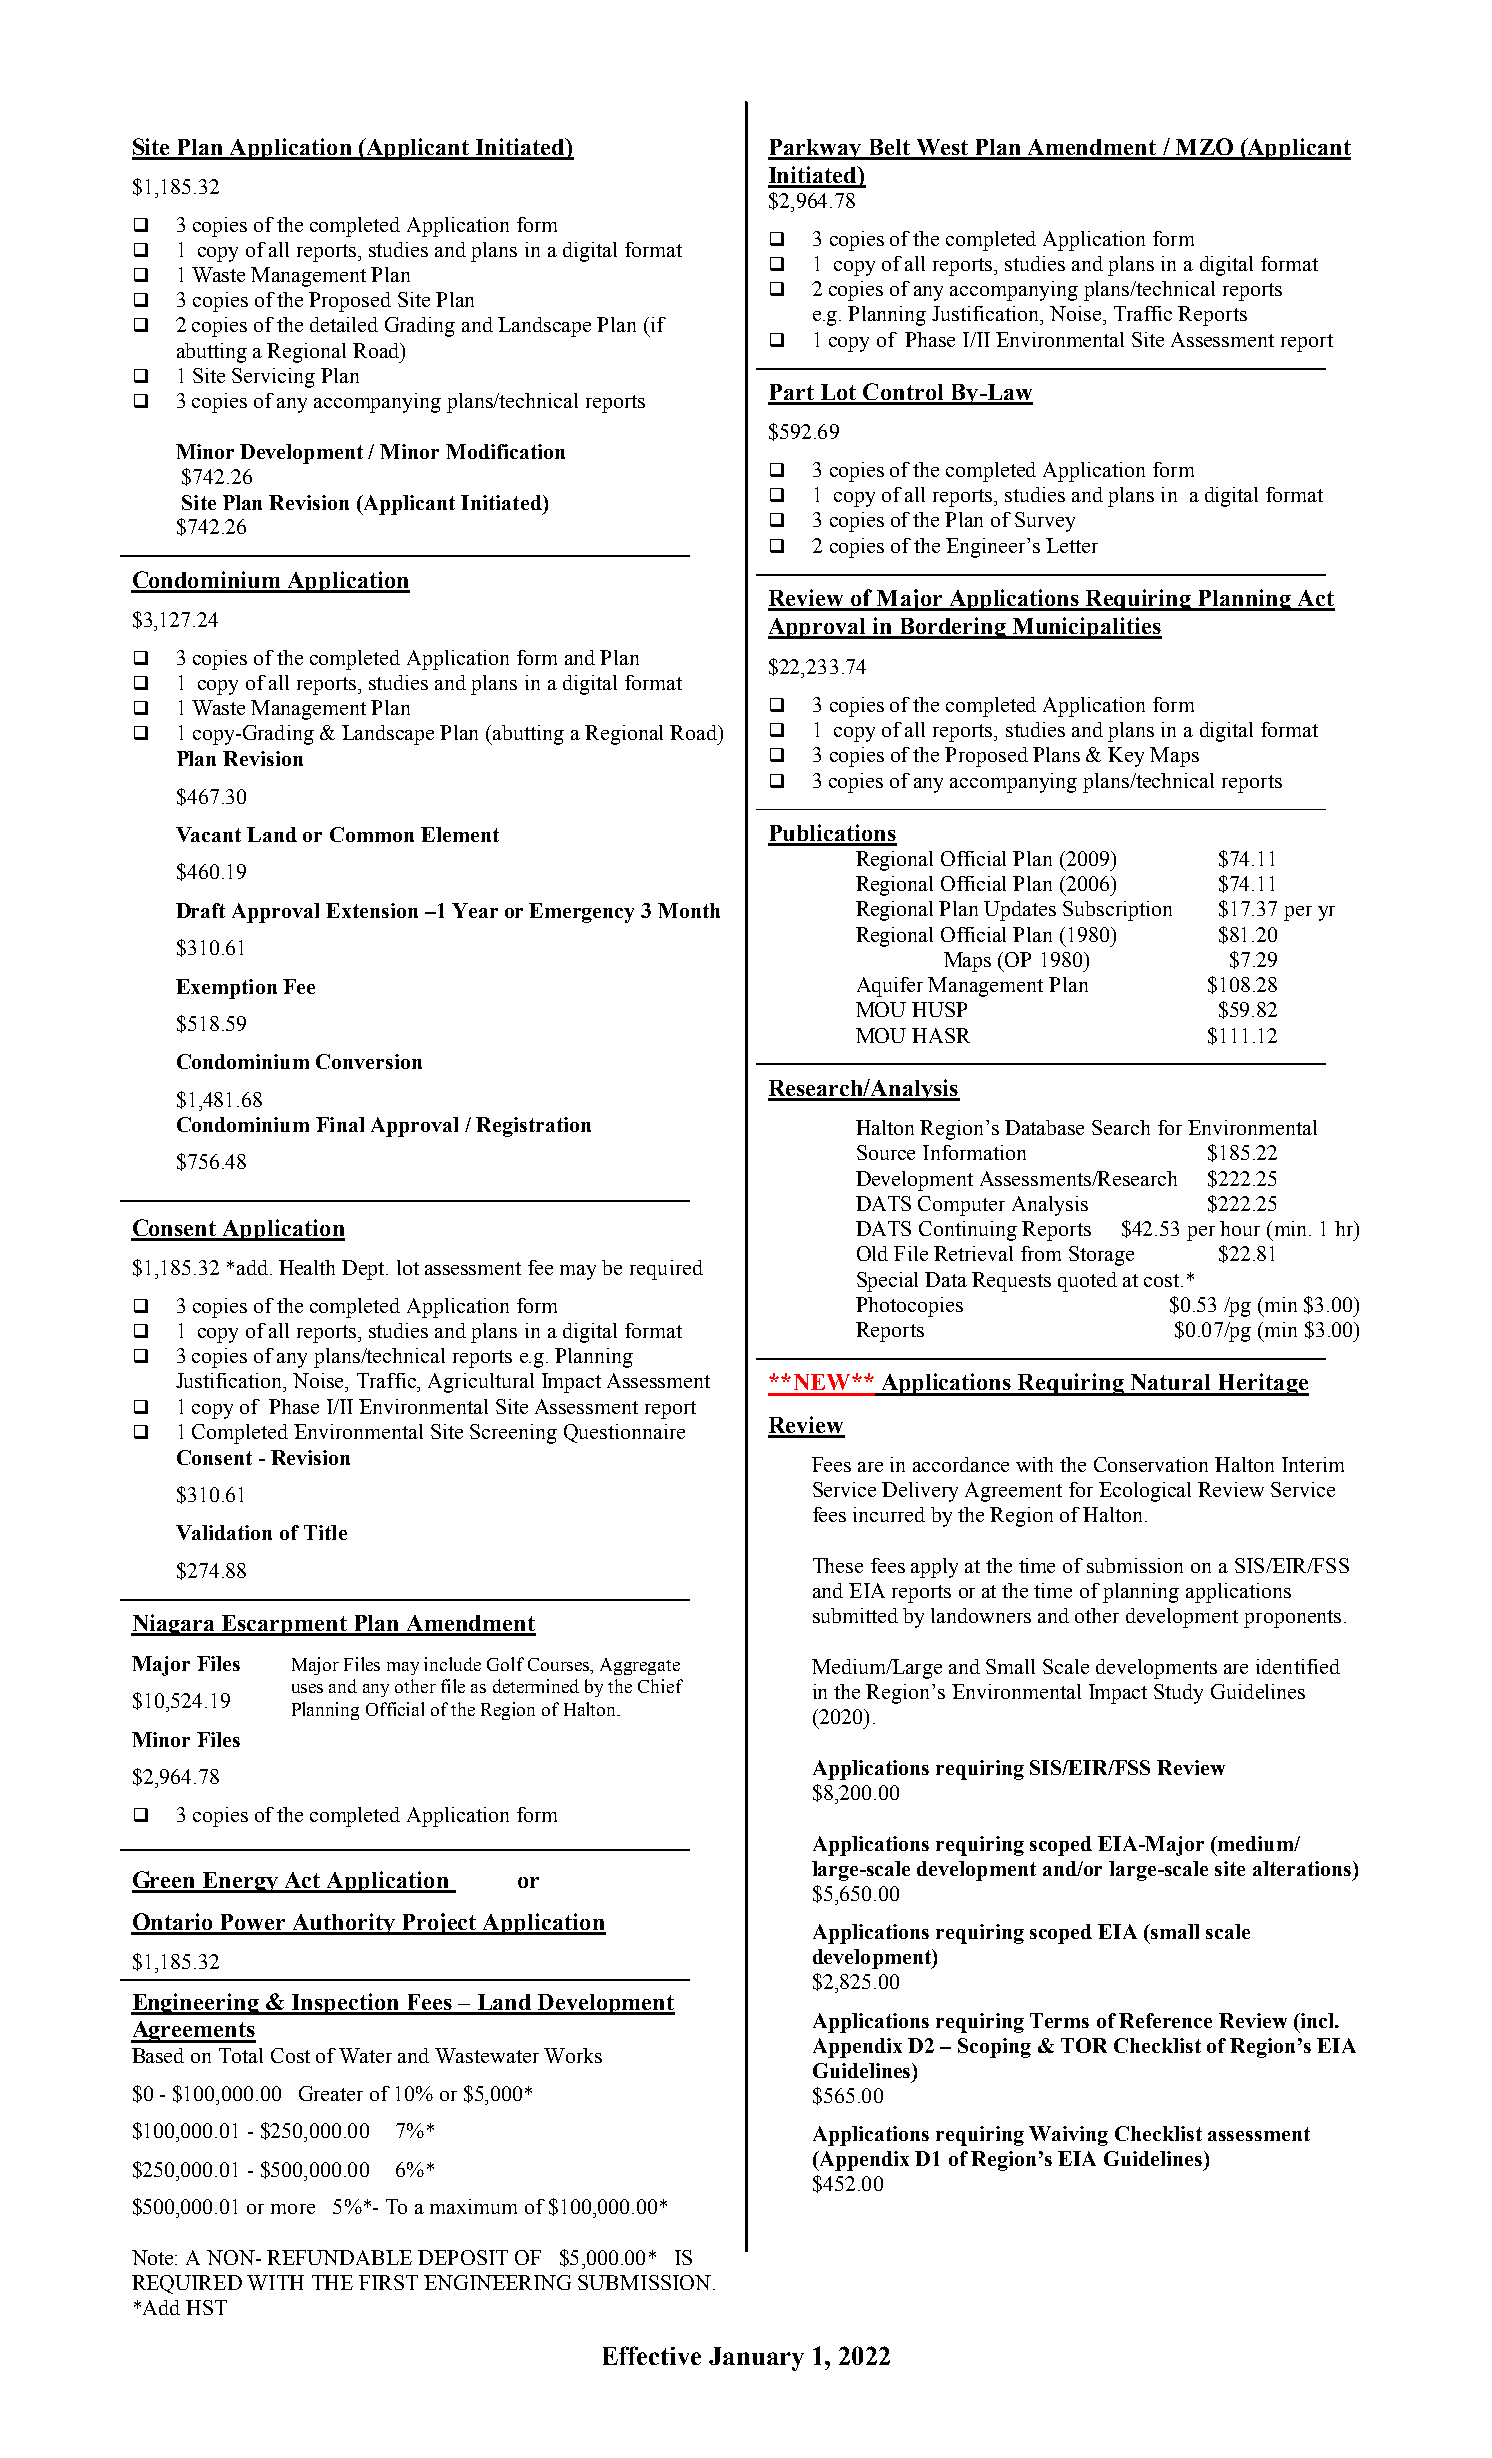 Image resolution: width=1492 pixels, height=2458 pixels. What do you see at coordinates (293, 2209) in the screenshot?
I see `more` at bounding box center [293, 2209].
